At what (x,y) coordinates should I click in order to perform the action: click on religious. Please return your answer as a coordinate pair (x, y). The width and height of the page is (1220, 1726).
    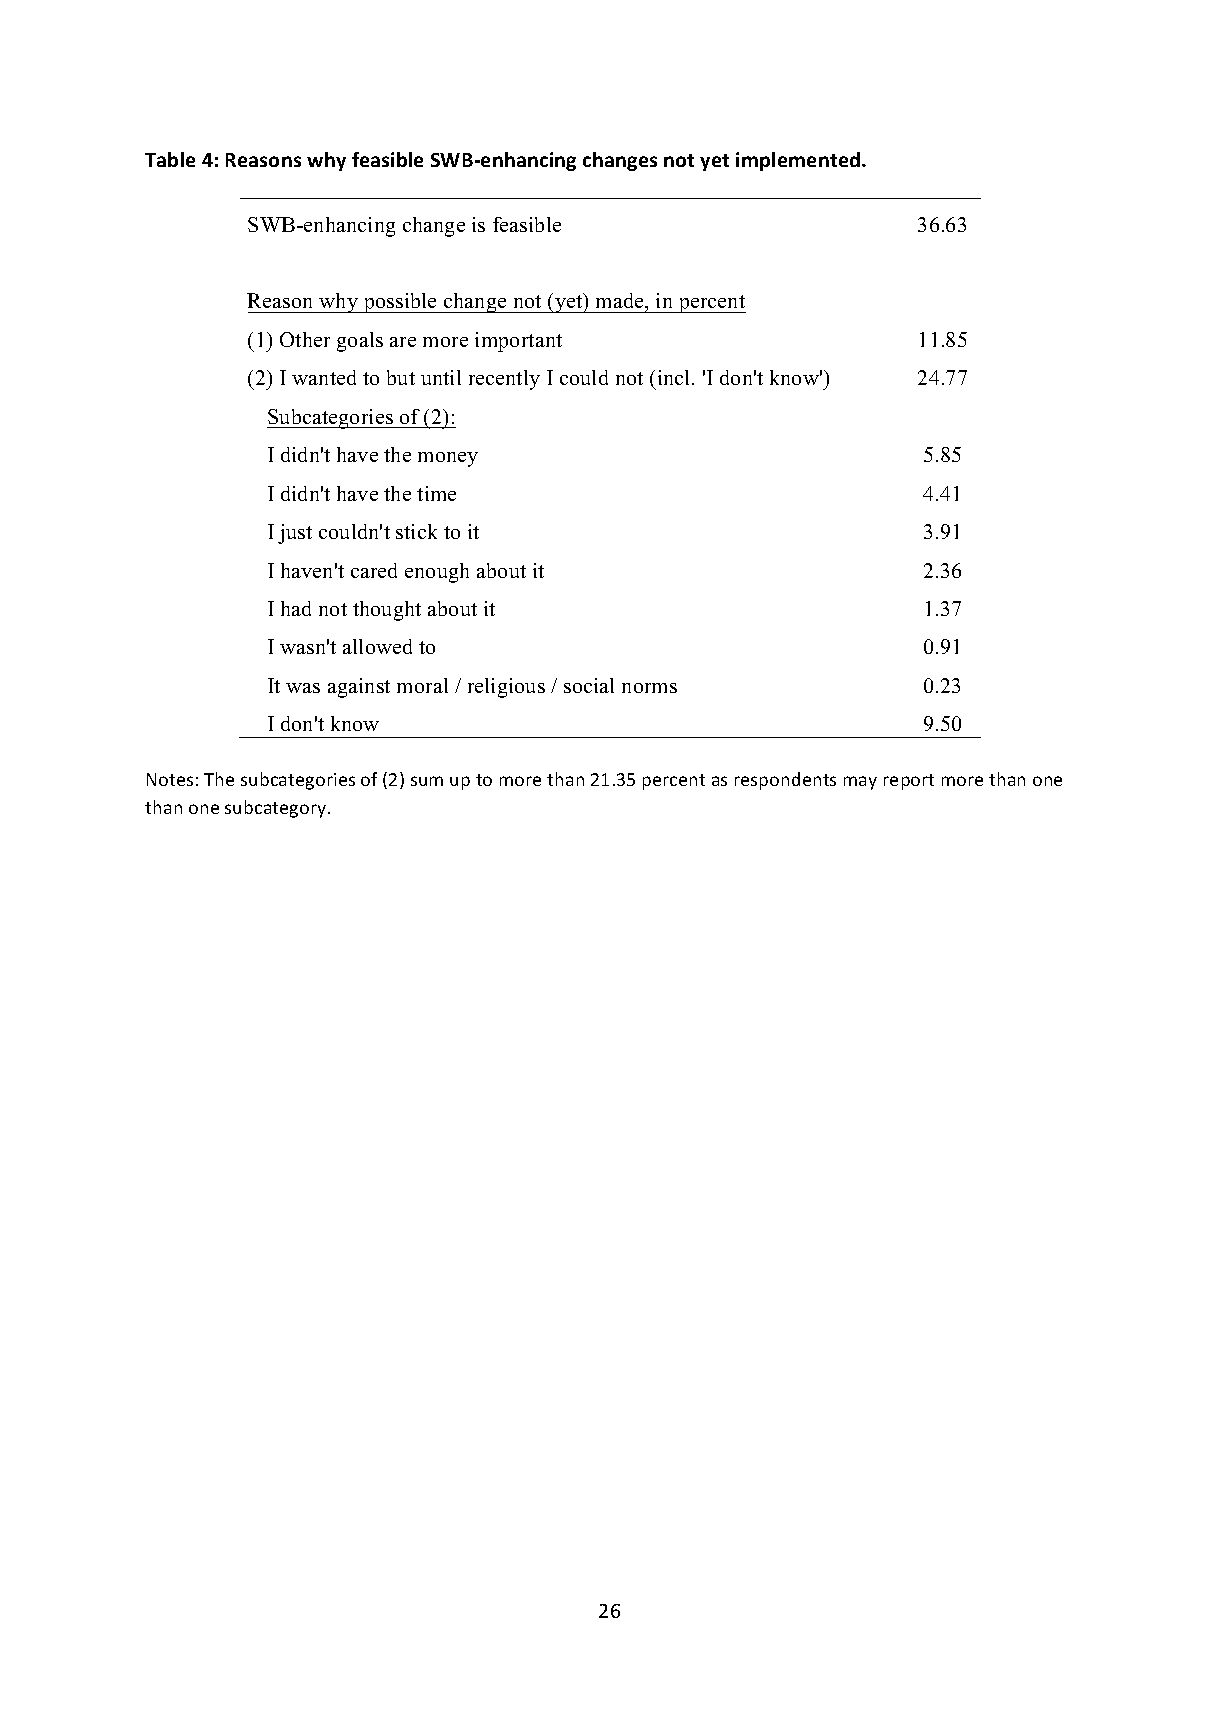
    Looking at the image, I should click on (506, 688).
